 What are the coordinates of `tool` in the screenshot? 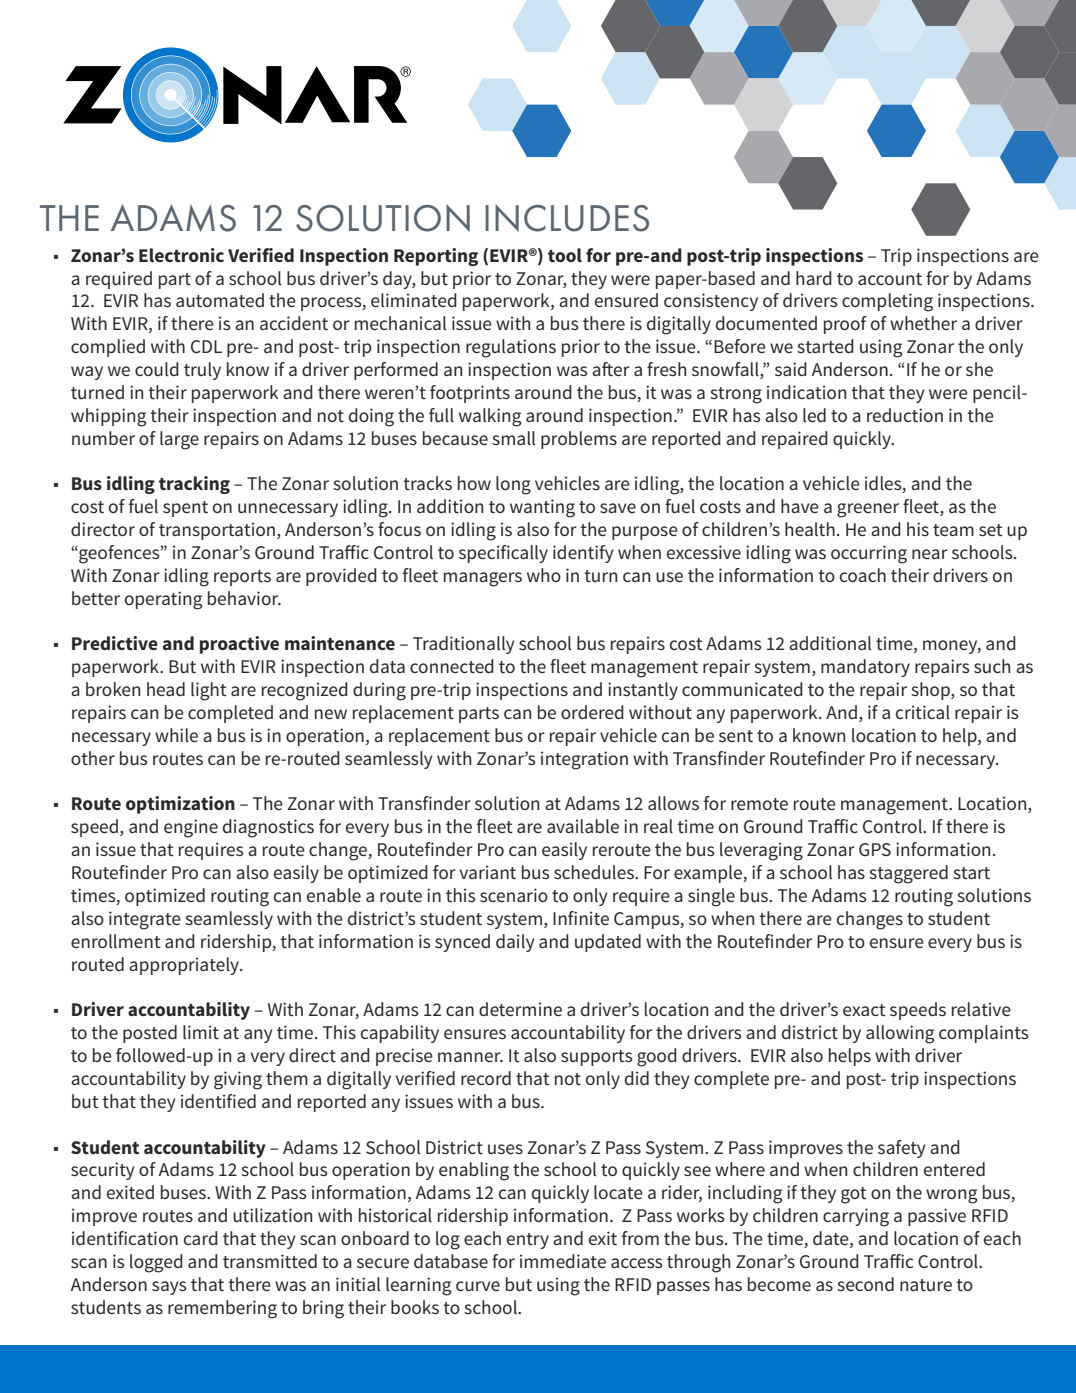 It's located at (565, 255).
